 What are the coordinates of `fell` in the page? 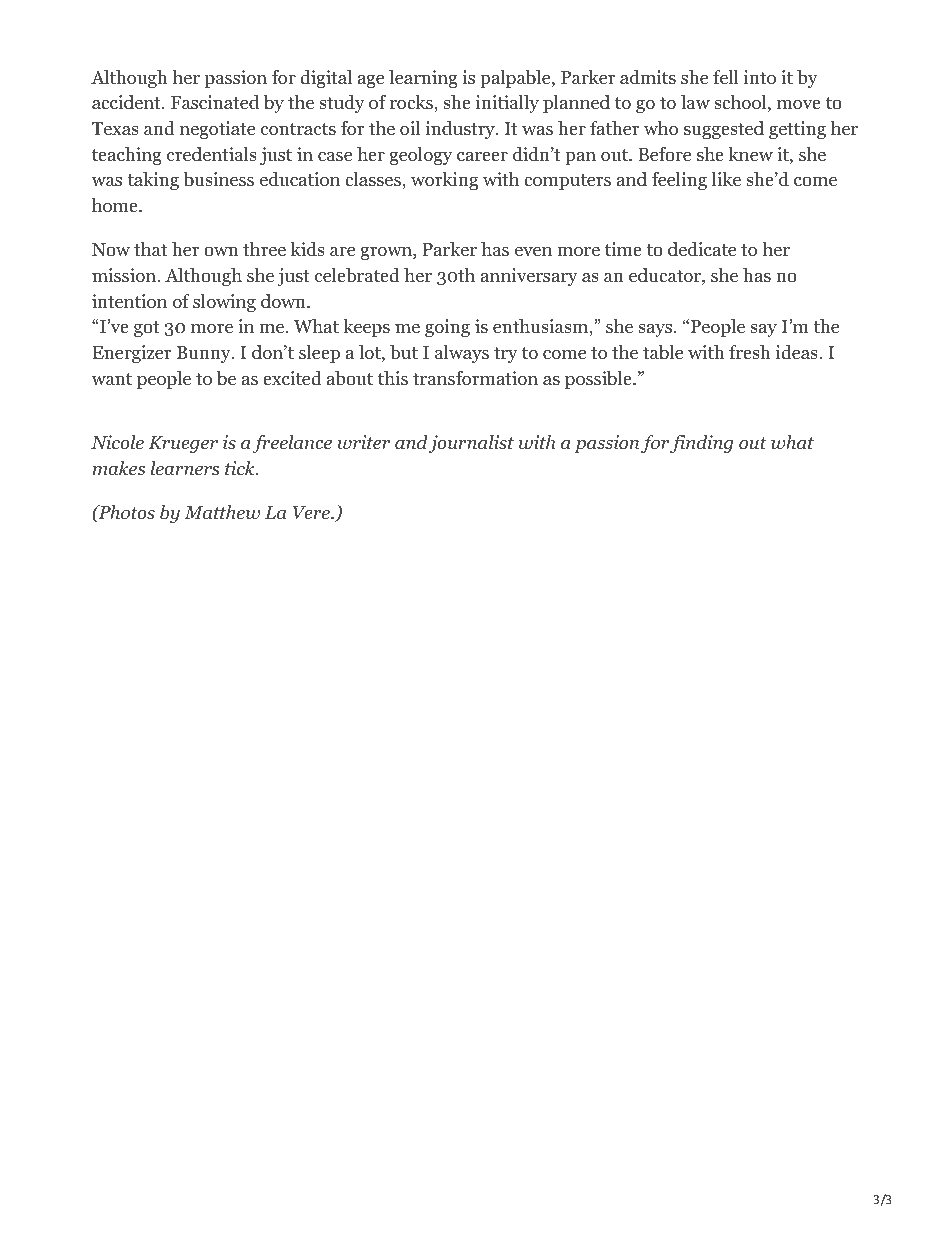 It's located at (726, 77).
